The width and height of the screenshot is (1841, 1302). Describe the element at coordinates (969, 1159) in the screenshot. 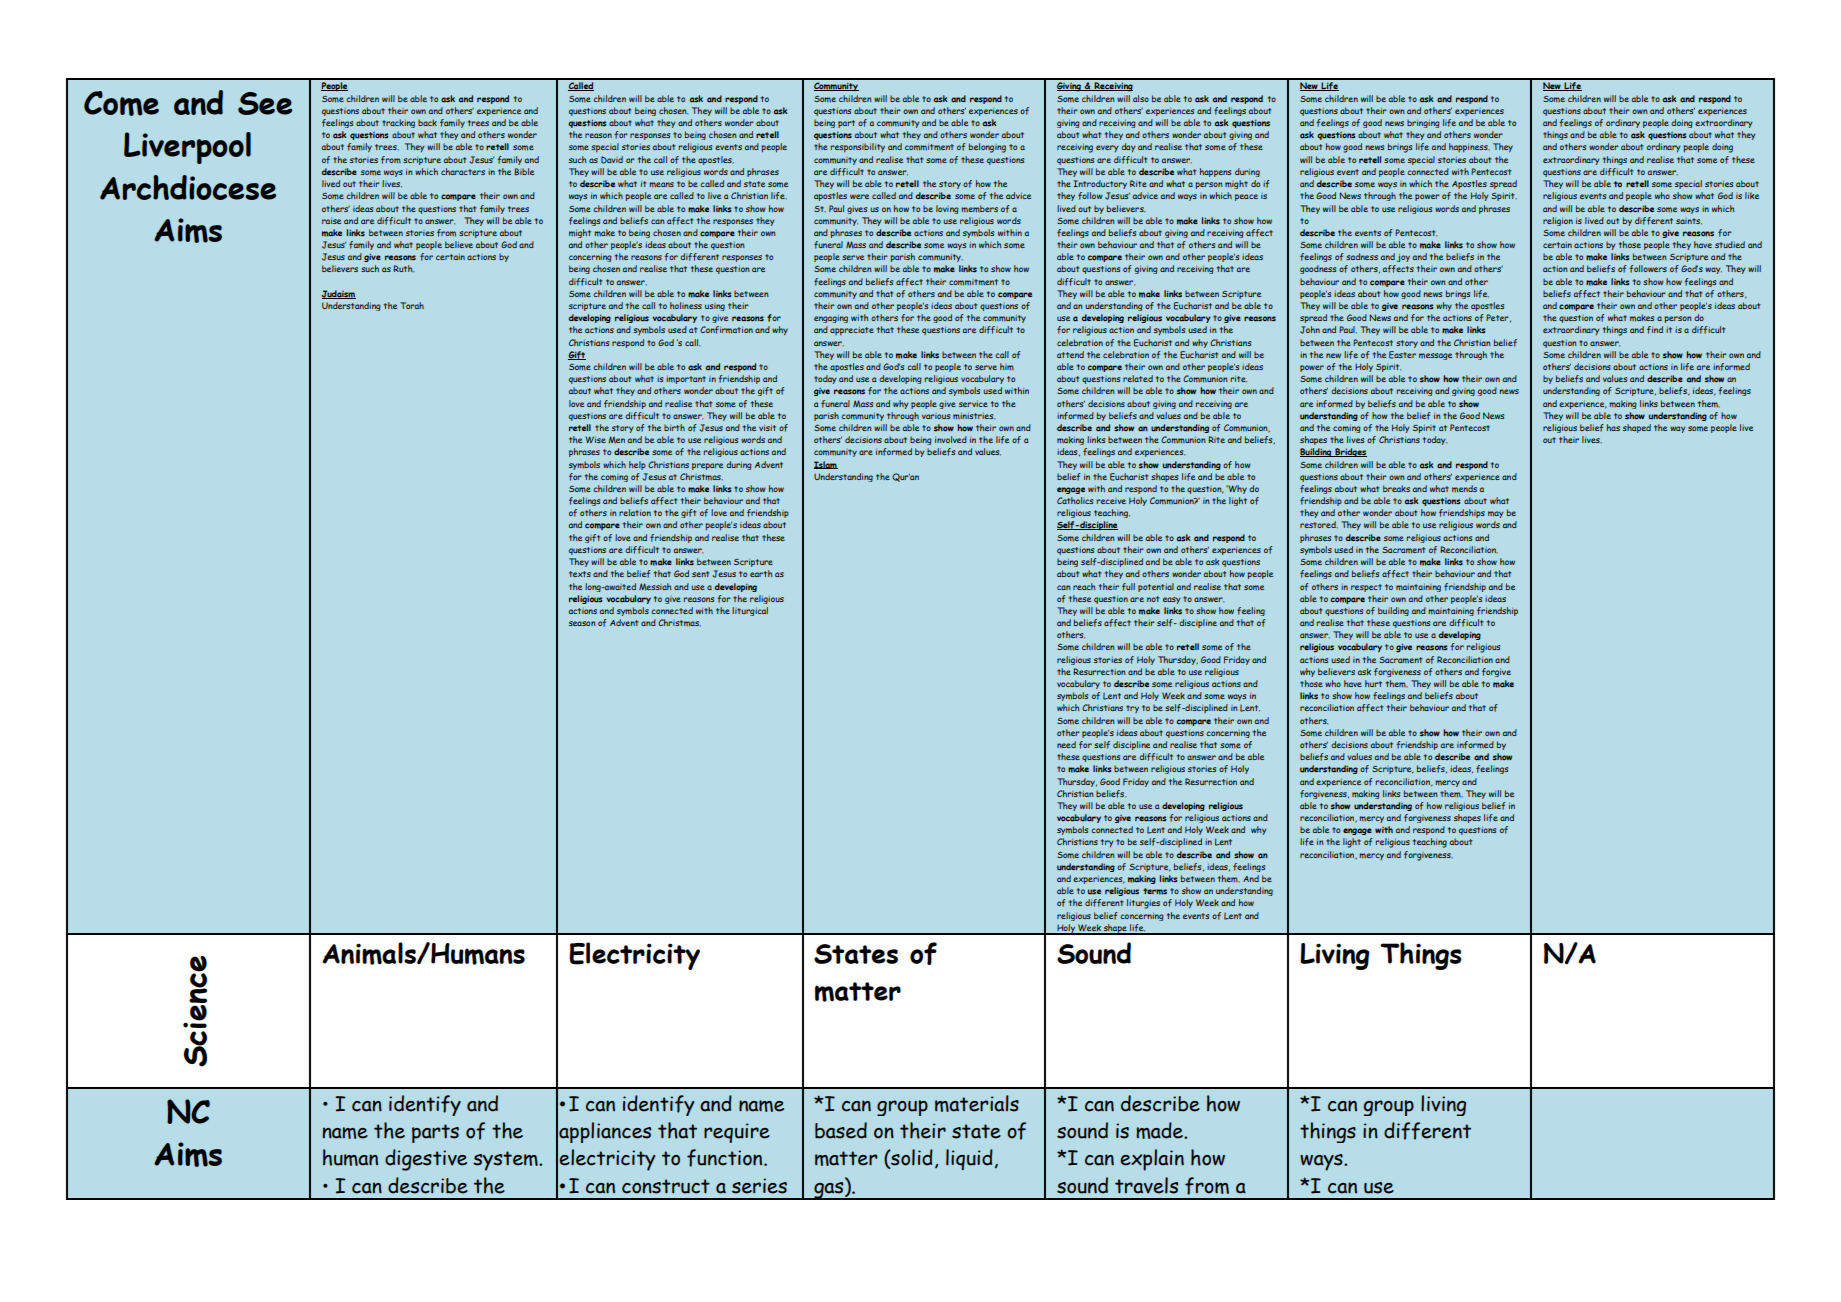

I see `liquid` at that location.
